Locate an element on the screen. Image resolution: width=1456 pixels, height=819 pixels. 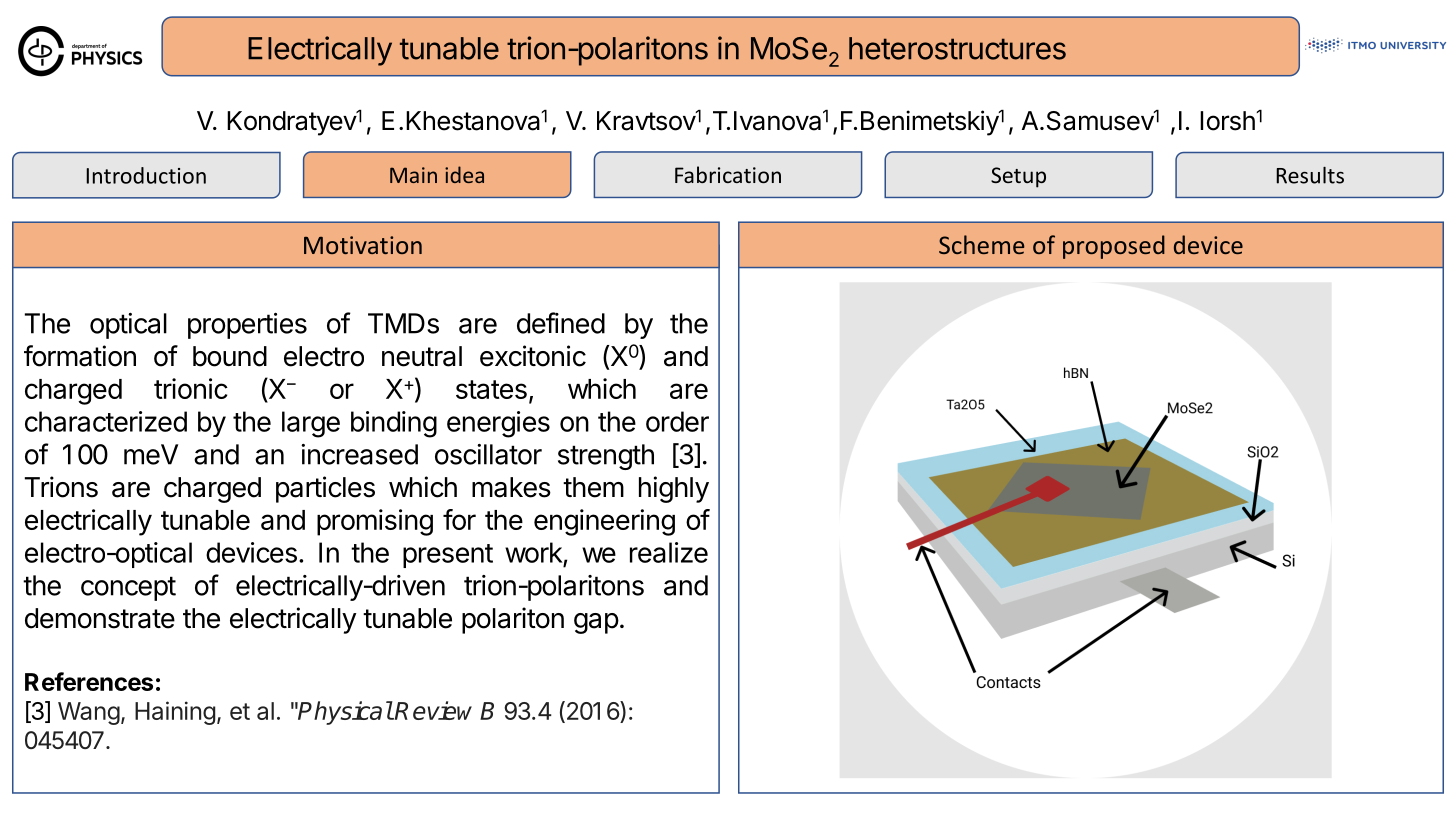
heterostructures is located at coordinates (957, 48).
